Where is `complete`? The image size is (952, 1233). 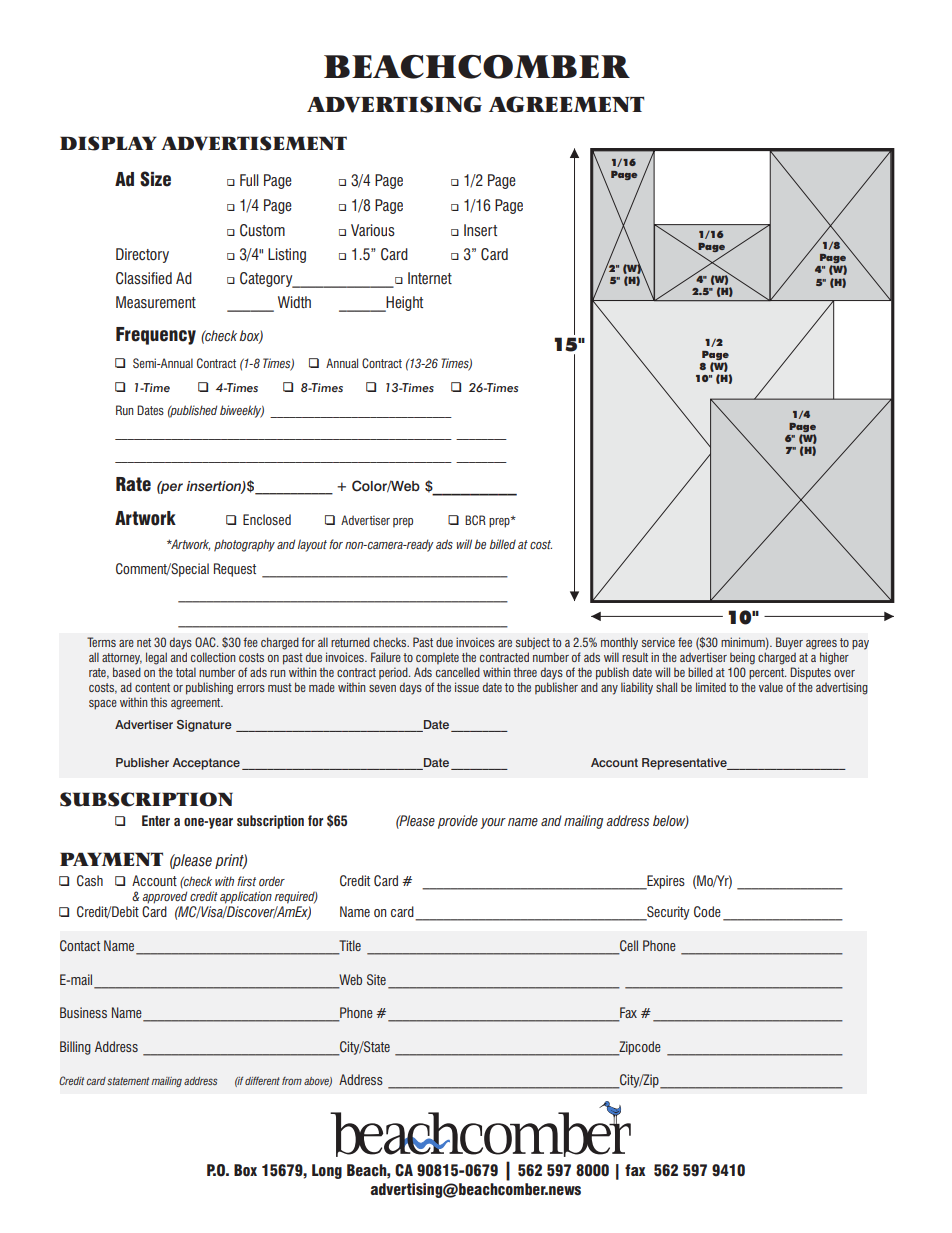
complete is located at coordinates (437, 658).
